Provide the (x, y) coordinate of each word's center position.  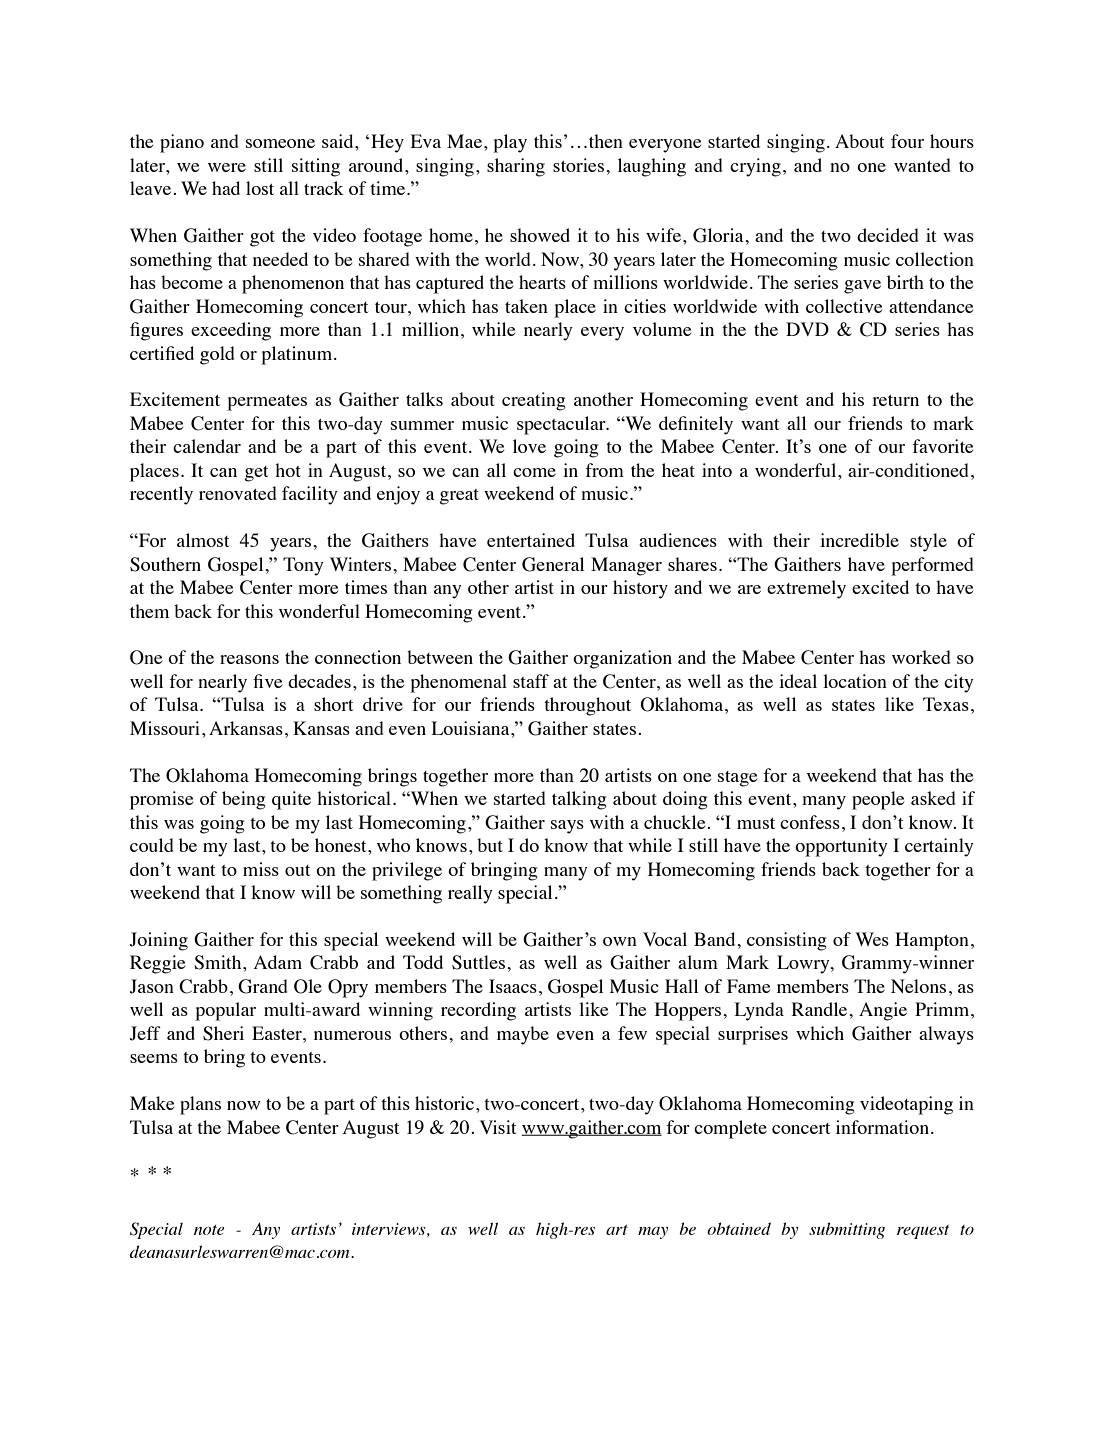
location (855, 681)
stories (578, 165)
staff (531, 681)
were (227, 167)
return (895, 400)
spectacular (562, 425)
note (209, 1230)
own (620, 941)
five (267, 681)
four (907, 141)
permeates (267, 403)
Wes (872, 939)
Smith (219, 962)
